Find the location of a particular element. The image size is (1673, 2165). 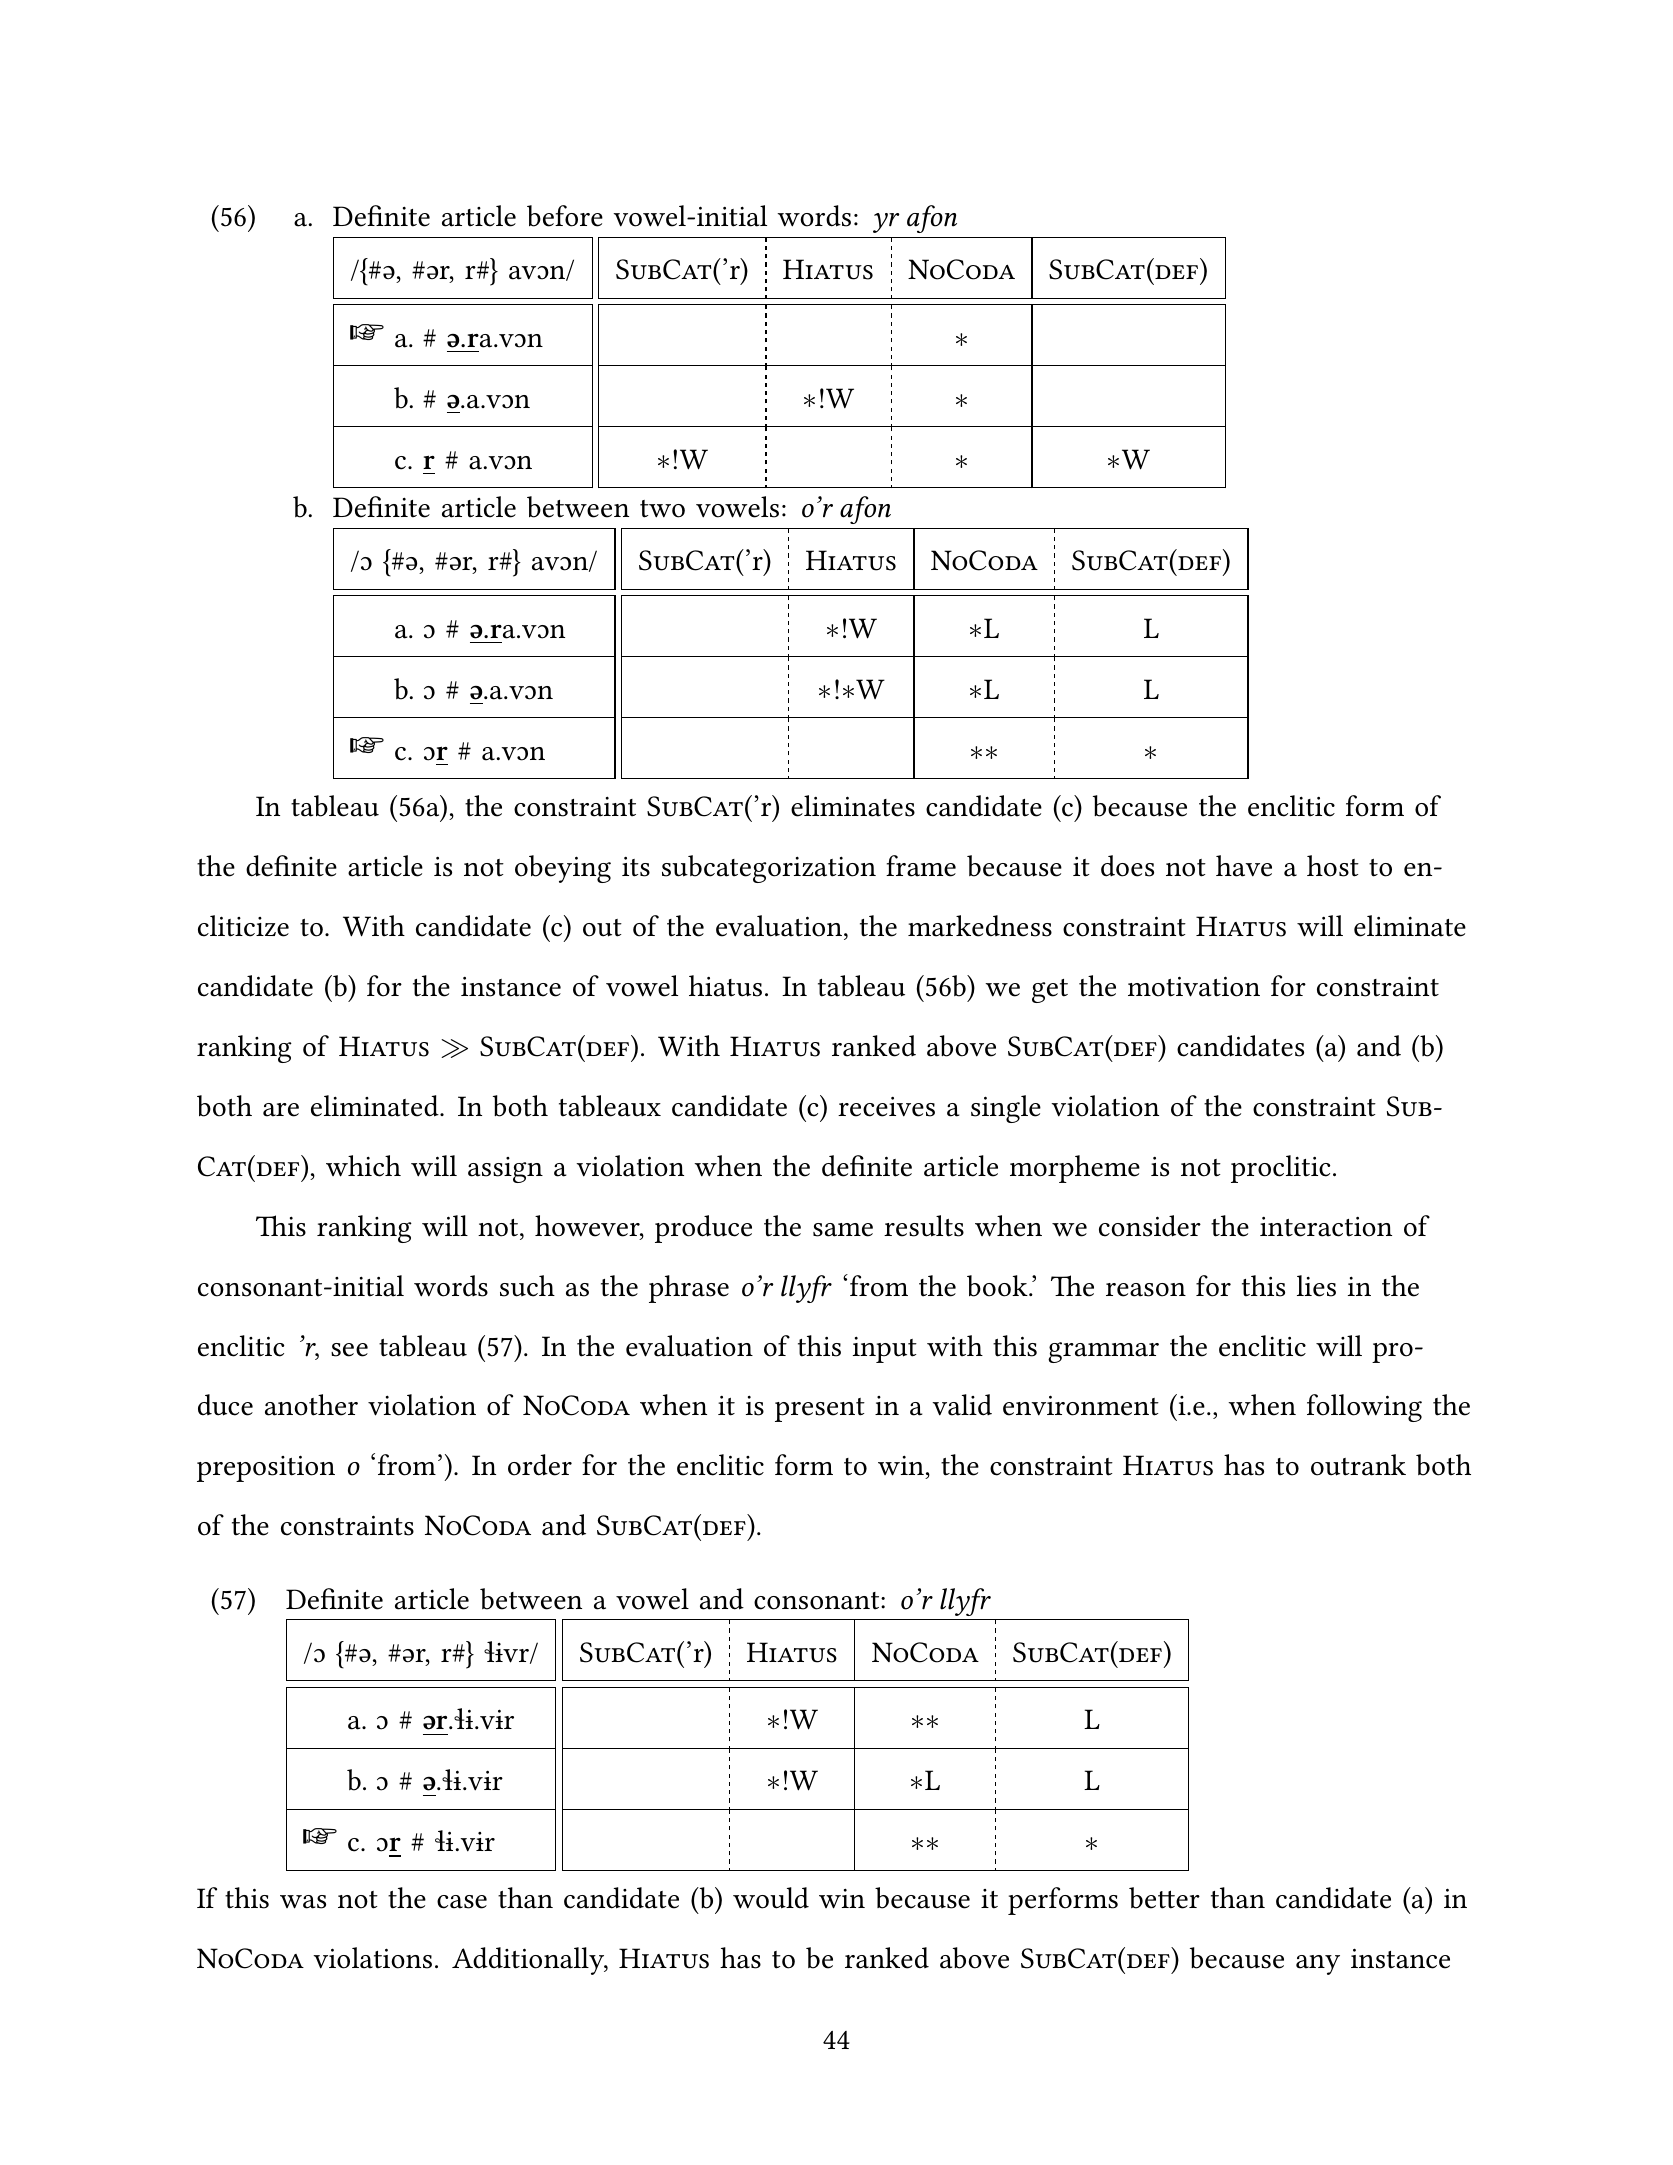

frame is located at coordinates (921, 866).
